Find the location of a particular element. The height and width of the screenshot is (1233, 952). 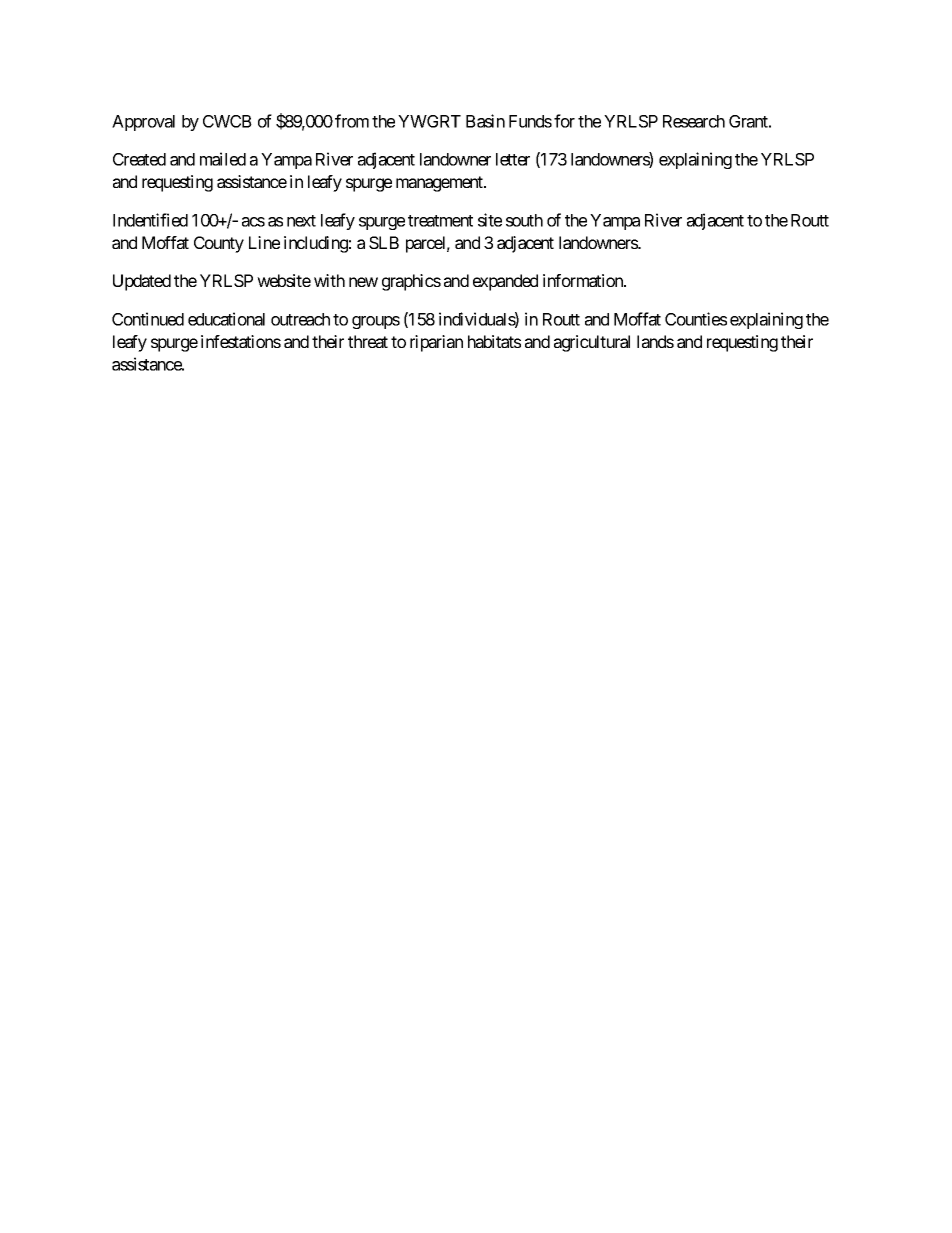

management is located at coordinates (440, 184).
